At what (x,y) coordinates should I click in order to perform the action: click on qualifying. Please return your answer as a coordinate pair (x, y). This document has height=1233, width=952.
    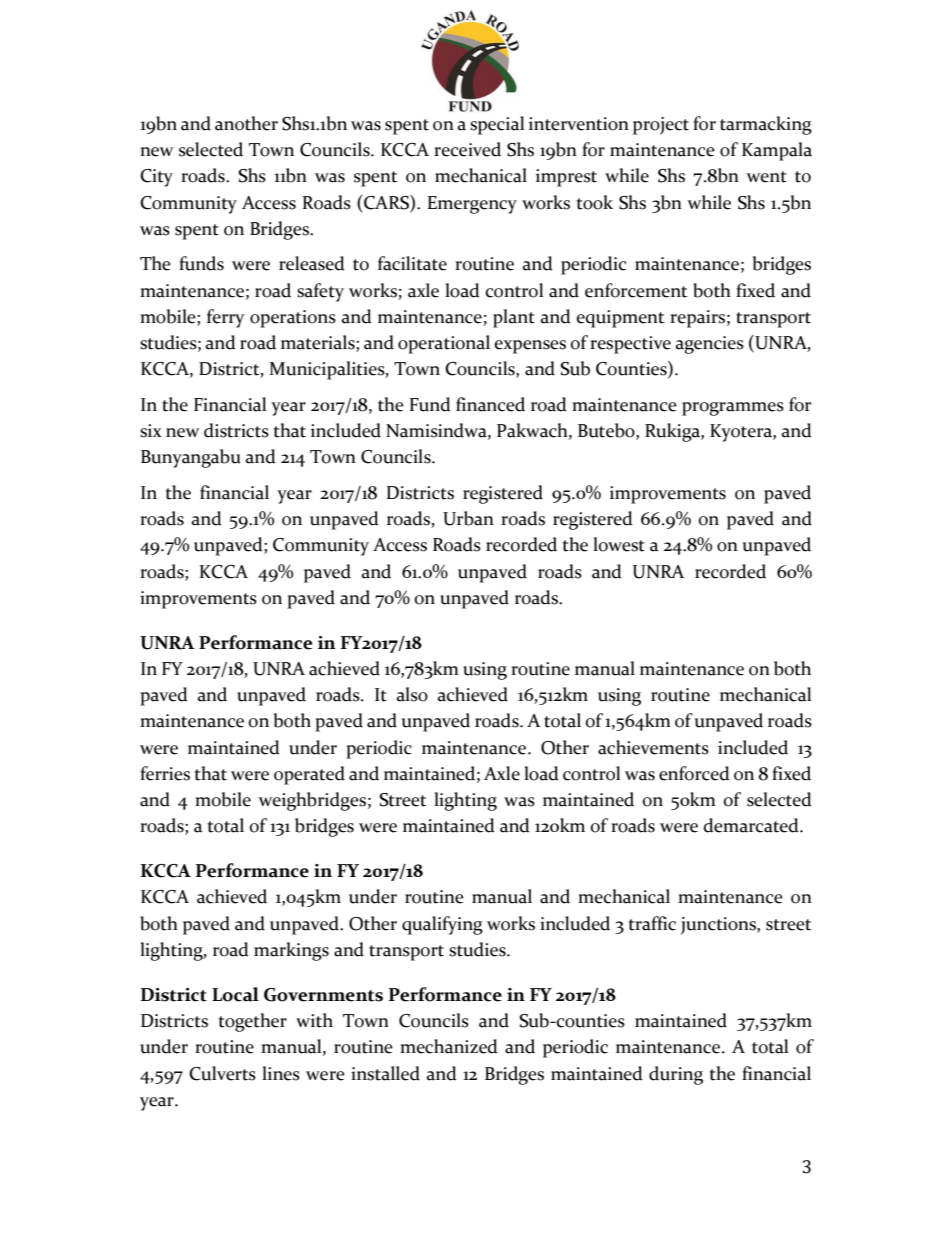
    Looking at the image, I should click on (442, 925).
